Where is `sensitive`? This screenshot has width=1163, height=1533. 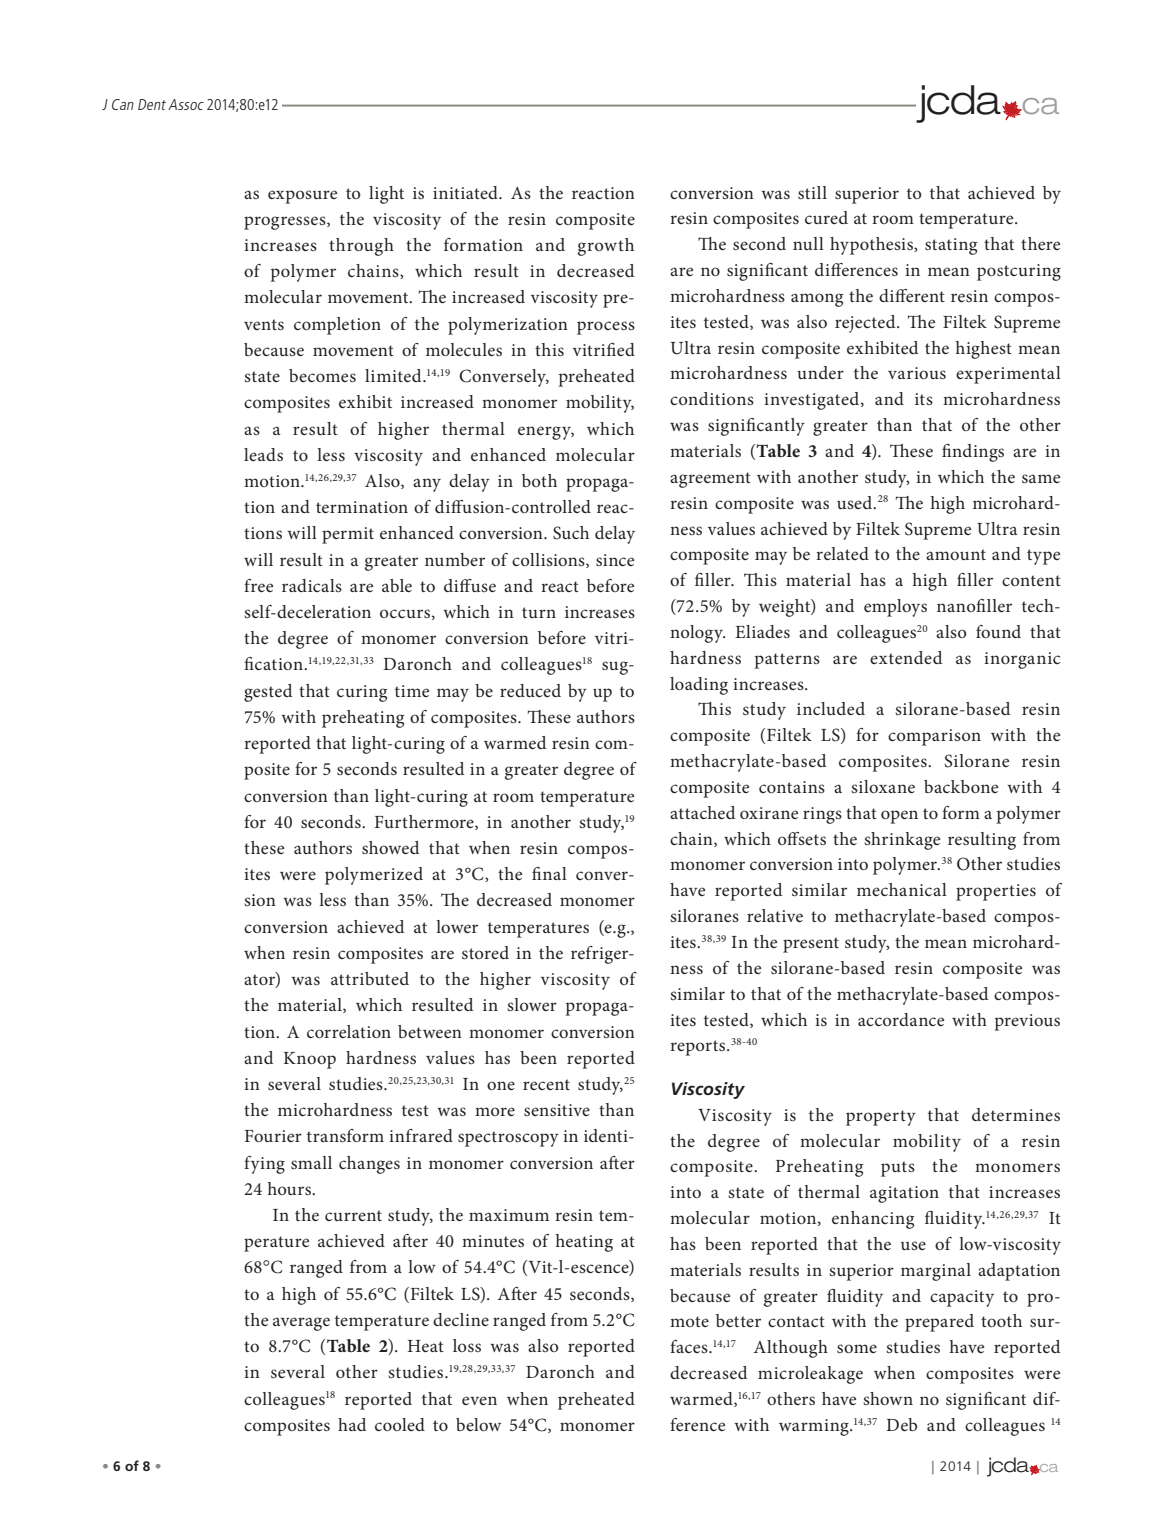
sensitive is located at coordinates (557, 1110).
